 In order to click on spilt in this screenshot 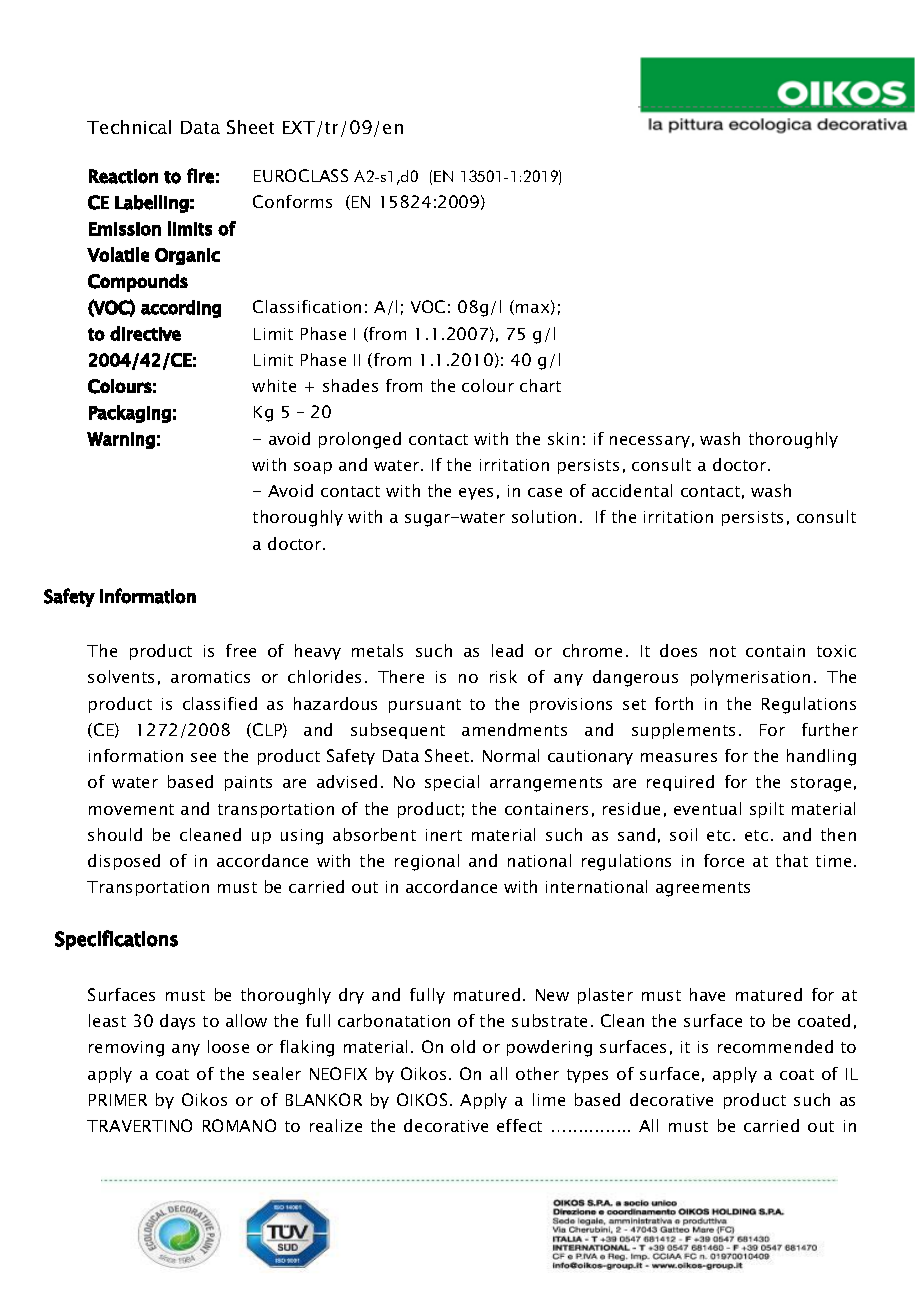, I will do `click(767, 810)`.
